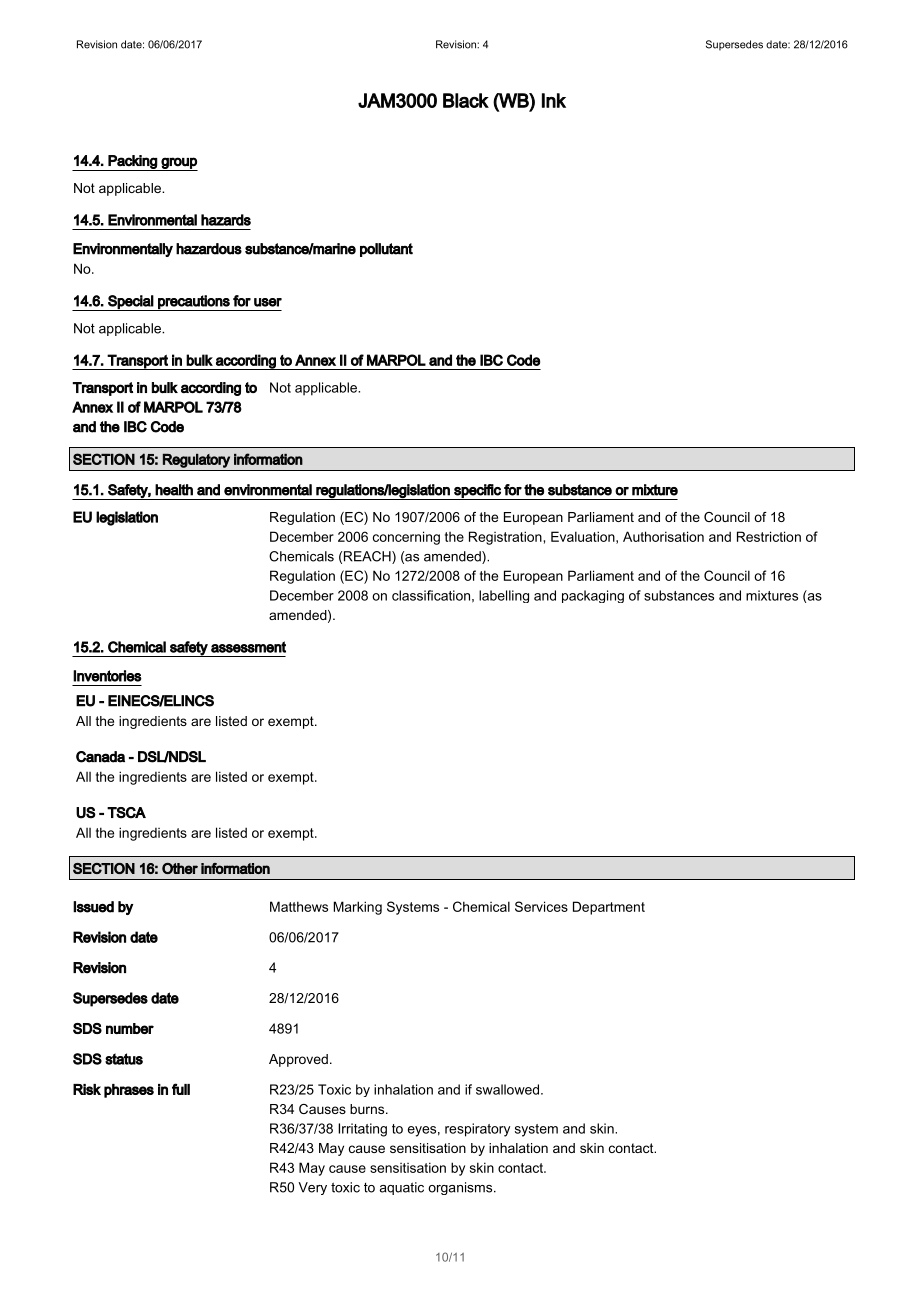 The image size is (924, 1308). What do you see at coordinates (554, 100) in the screenshot?
I see `Ink` at bounding box center [554, 100].
